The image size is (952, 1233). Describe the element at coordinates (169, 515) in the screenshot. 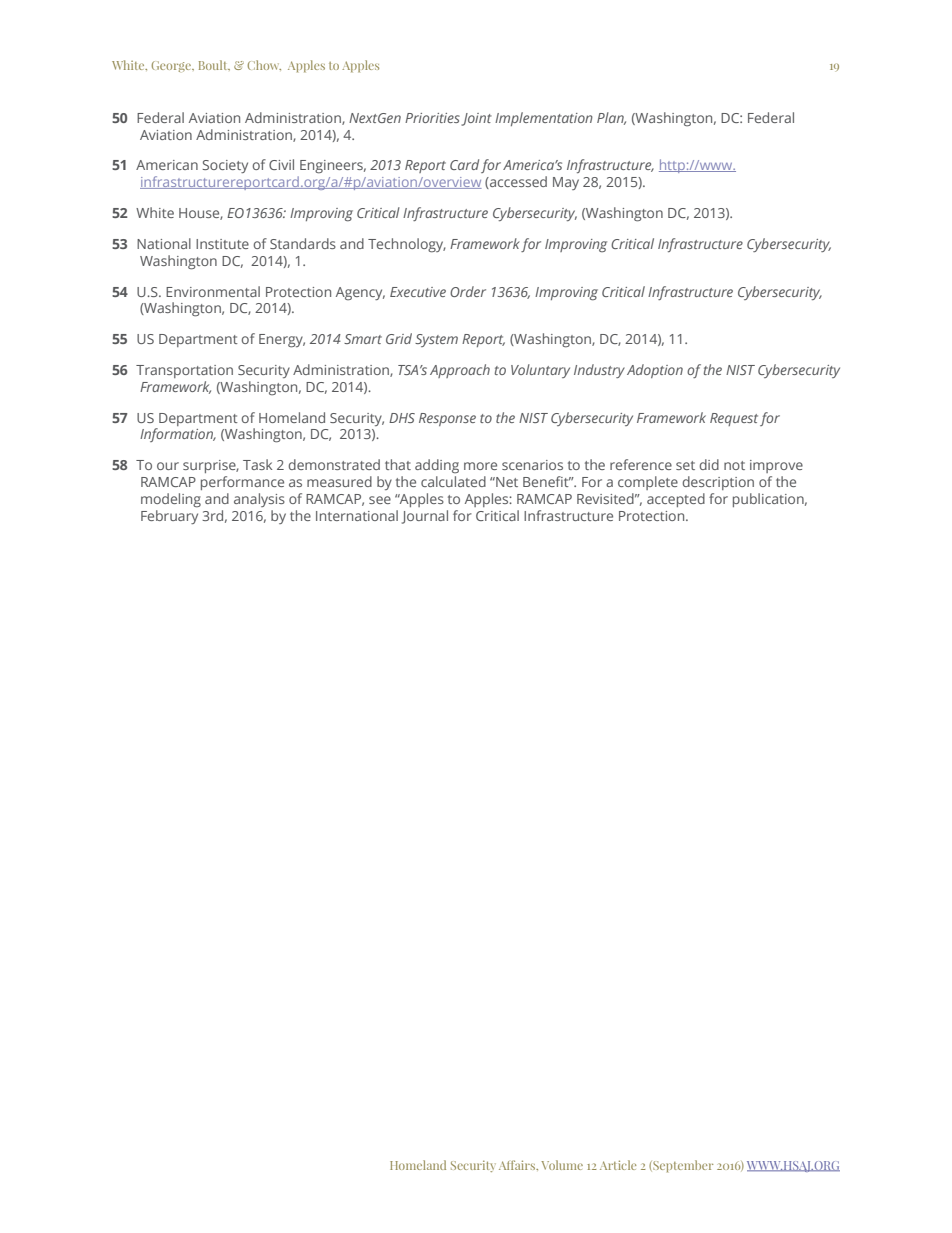

I see `February` at that location.
